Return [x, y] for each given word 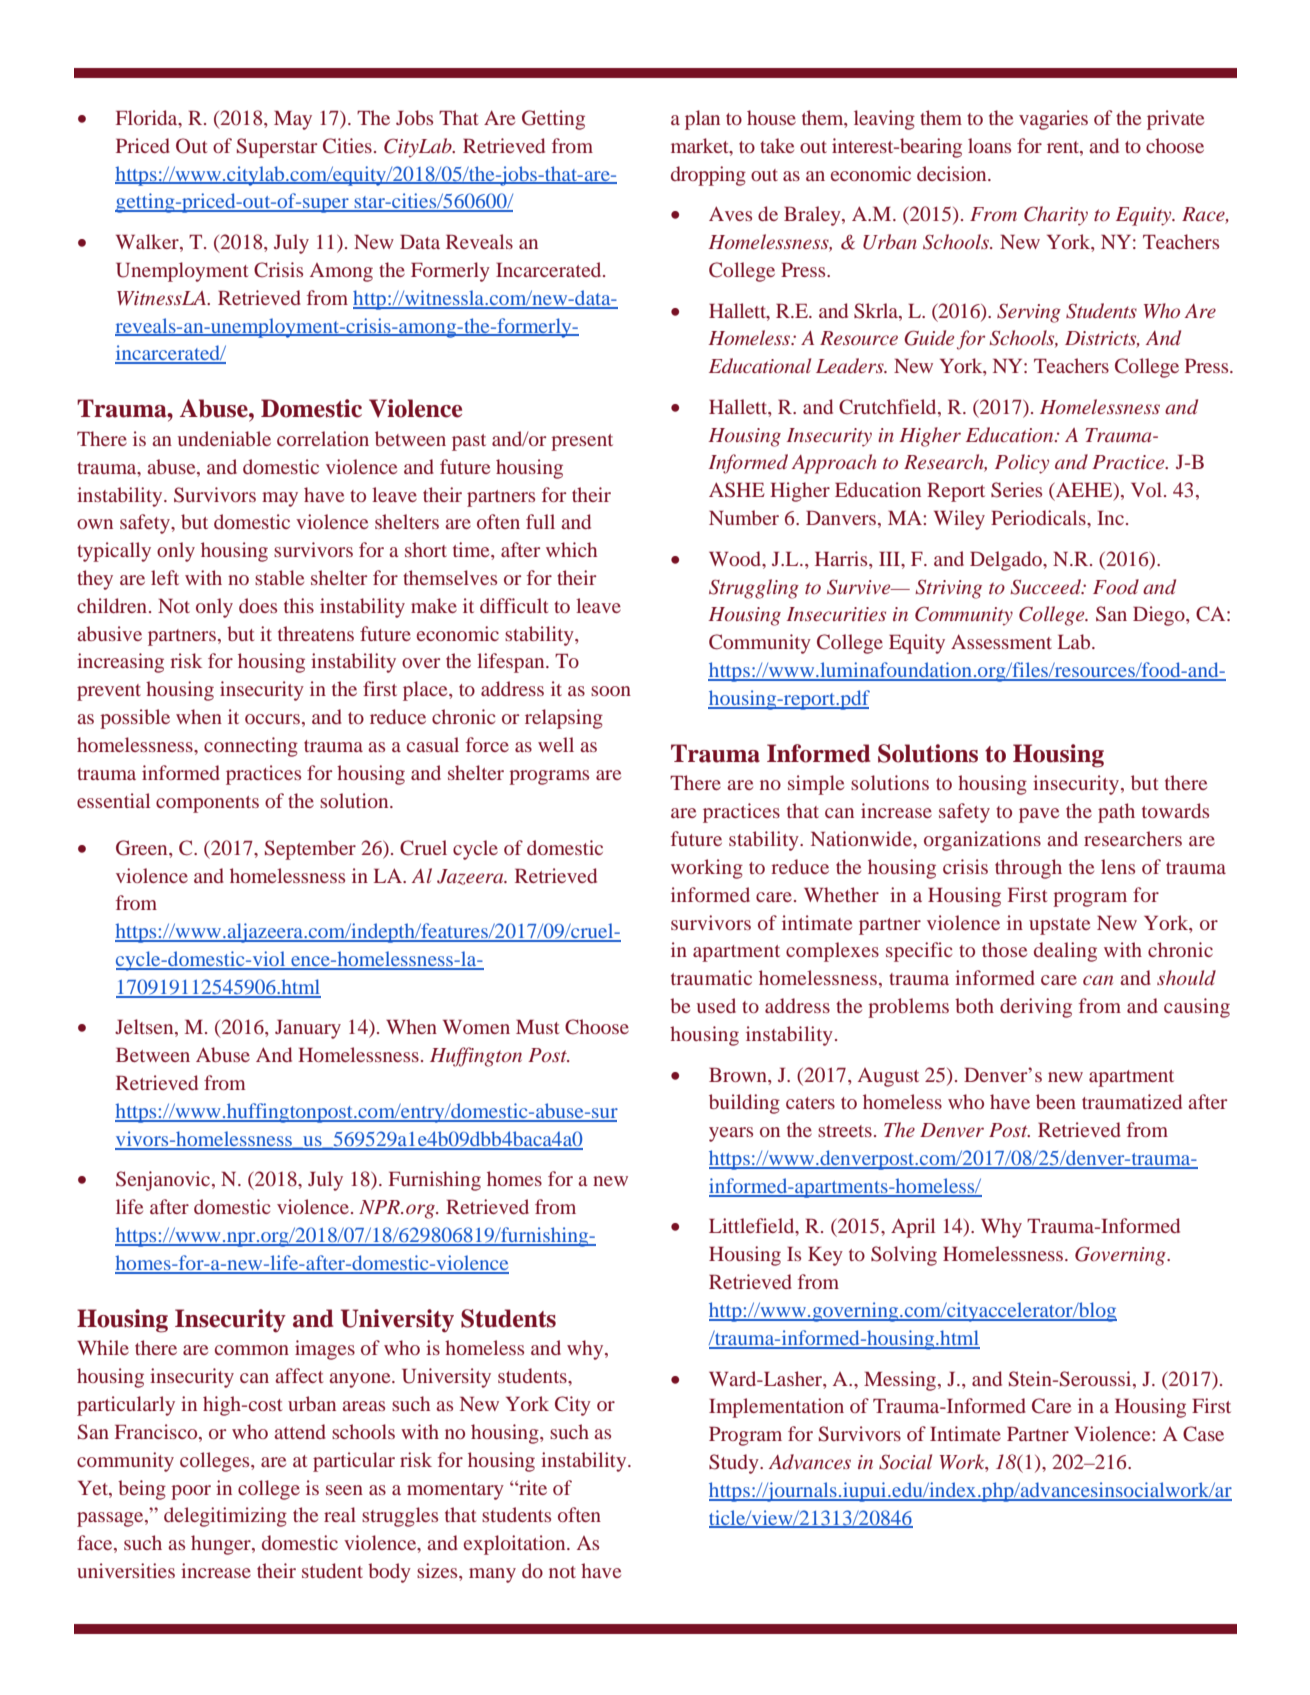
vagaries [1053, 120]
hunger [222, 1545]
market [701, 145]
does [258, 605]
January [308, 1029]
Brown [739, 1075]
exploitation [516, 1545]
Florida [148, 119]
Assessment [1001, 641]
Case [1203, 1434]
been [1056, 1101]
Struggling [754, 589]
